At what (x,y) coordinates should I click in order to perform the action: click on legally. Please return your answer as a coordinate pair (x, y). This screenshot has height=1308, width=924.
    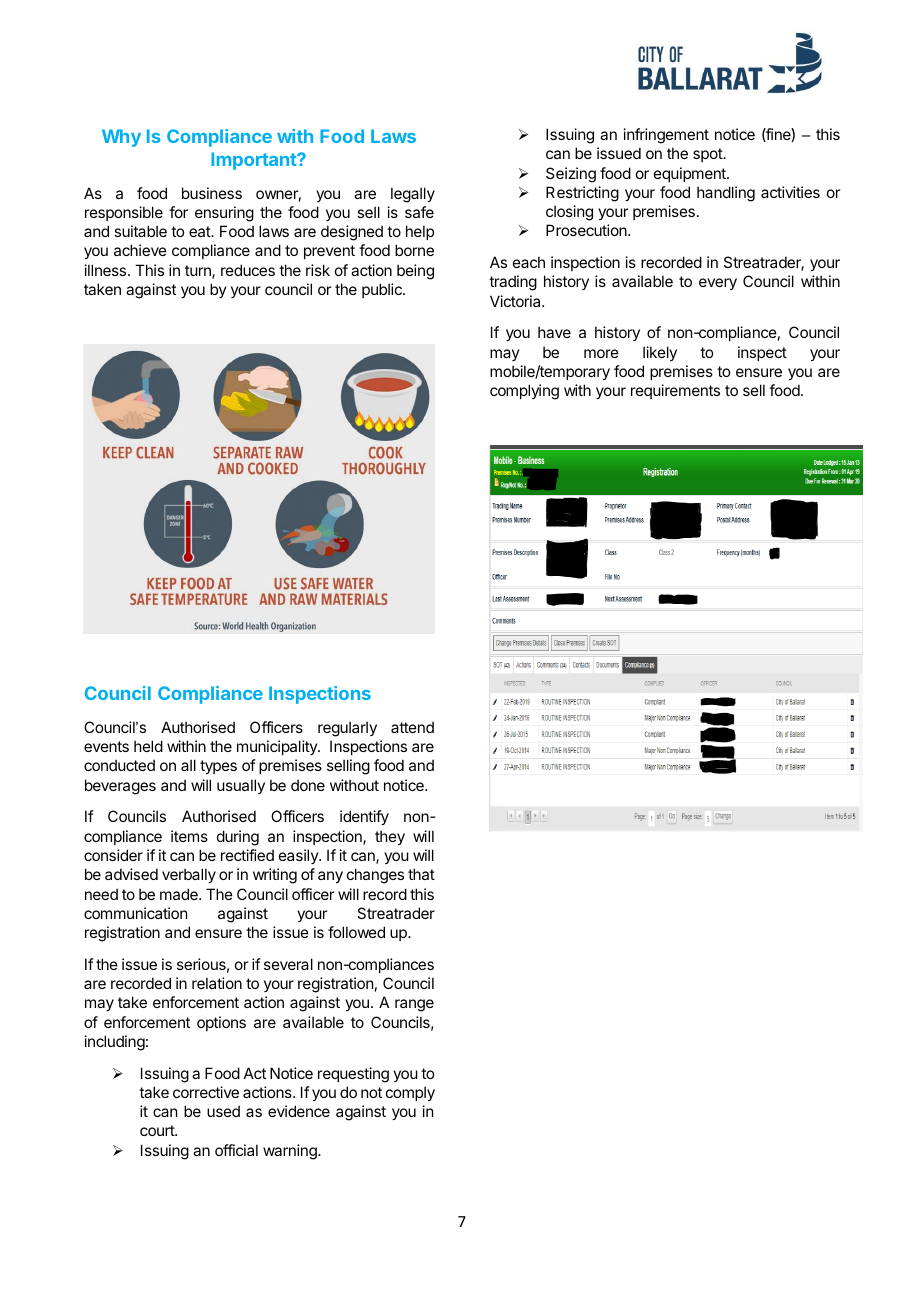
    Looking at the image, I should click on (413, 195).
